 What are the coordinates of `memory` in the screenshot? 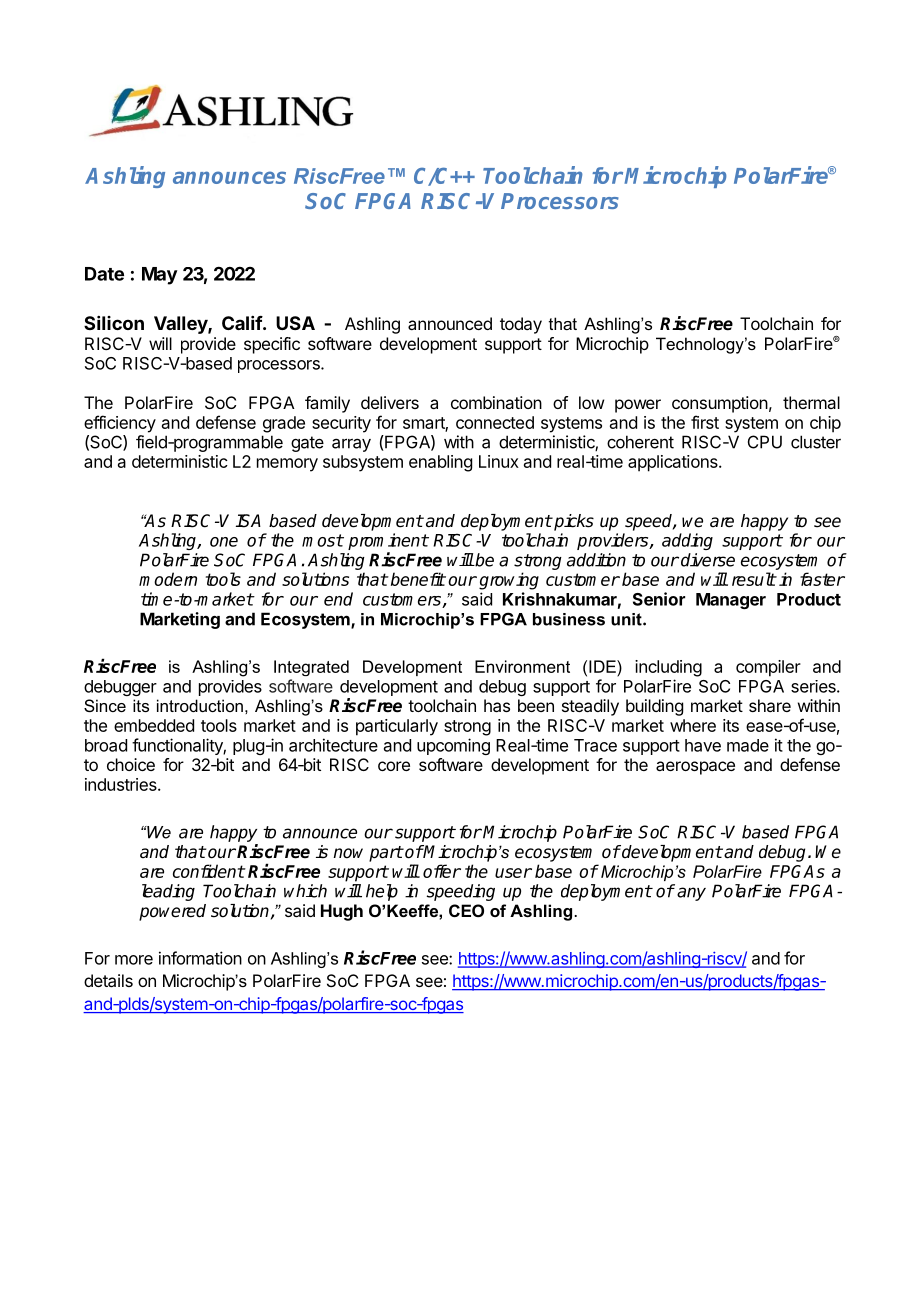 It's located at (287, 465).
